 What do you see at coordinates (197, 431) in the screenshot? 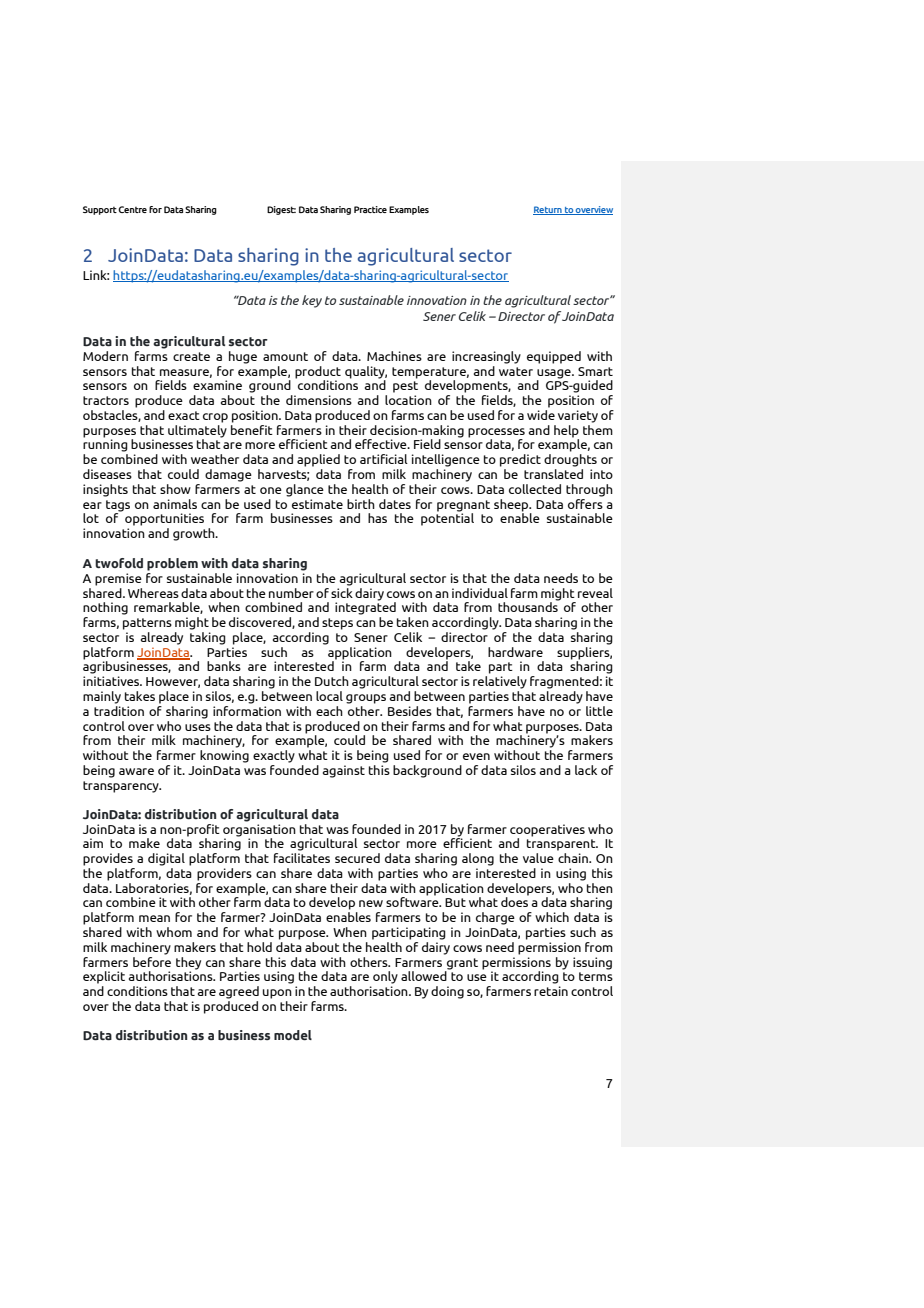
I see `ultimately` at bounding box center [197, 431].
